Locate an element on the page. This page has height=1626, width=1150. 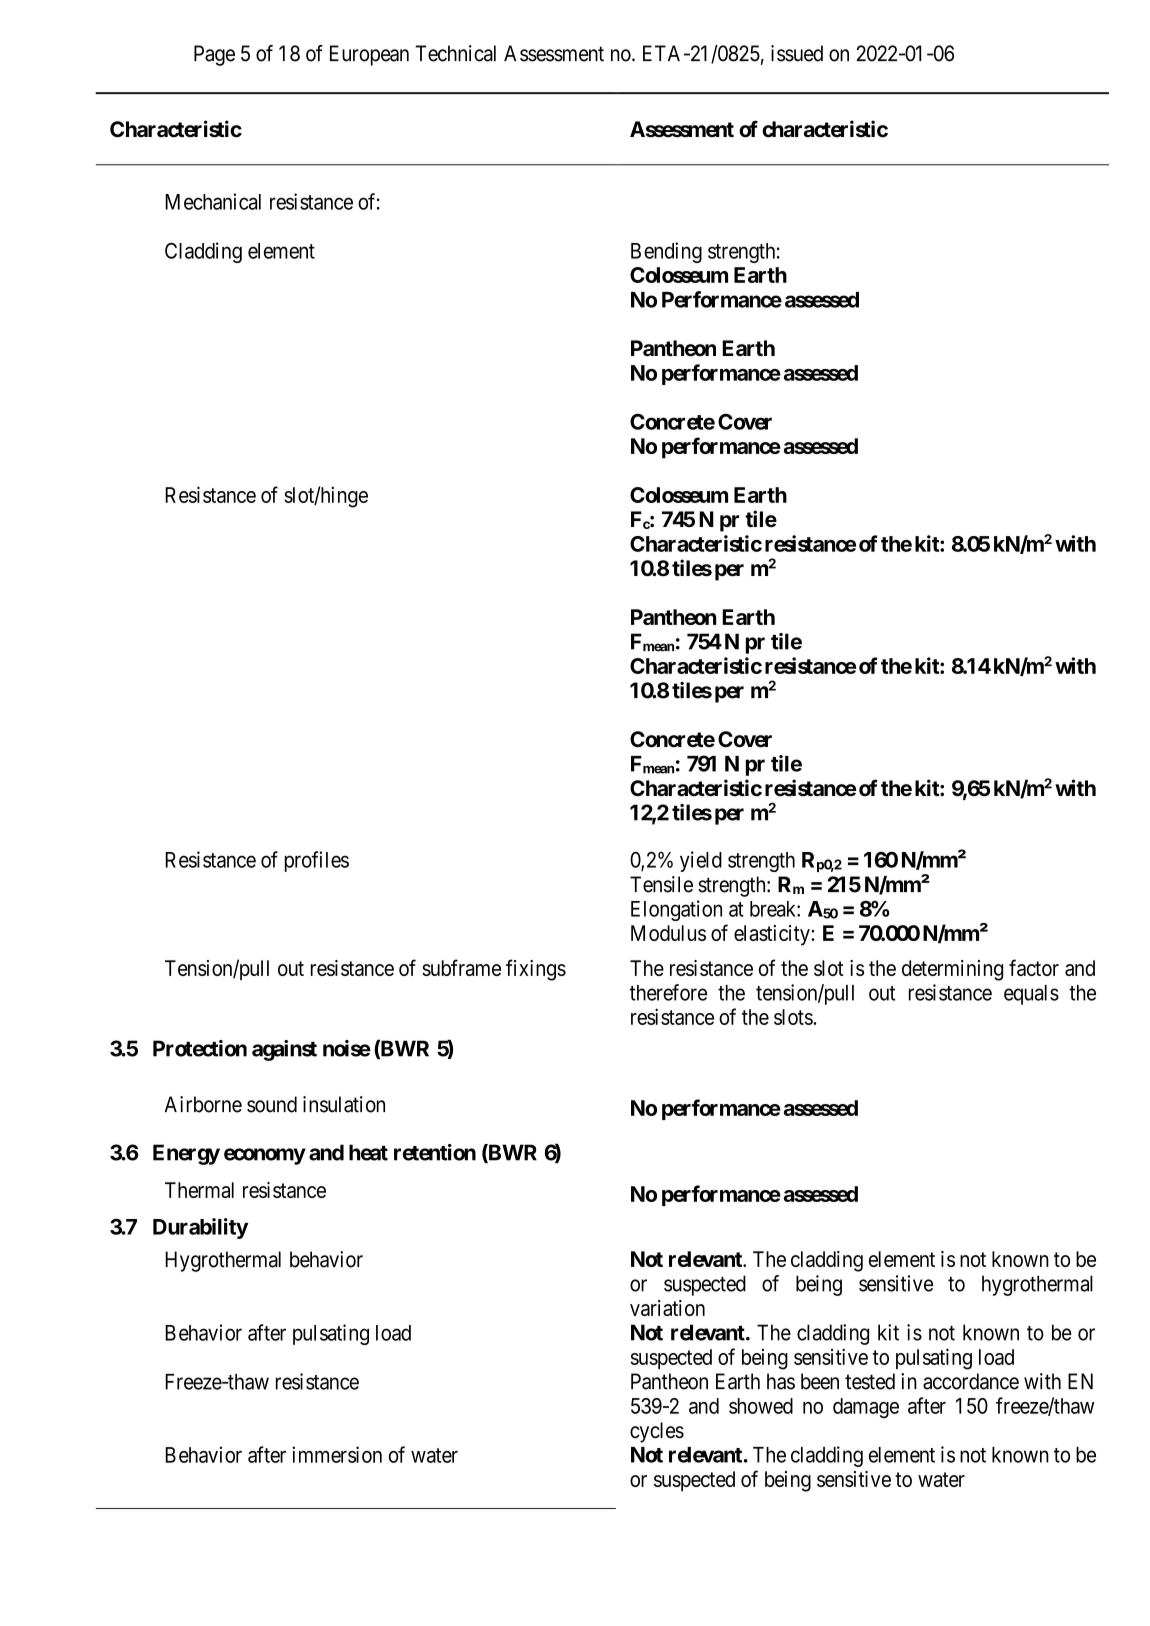
against is located at coordinates (284, 1050).
